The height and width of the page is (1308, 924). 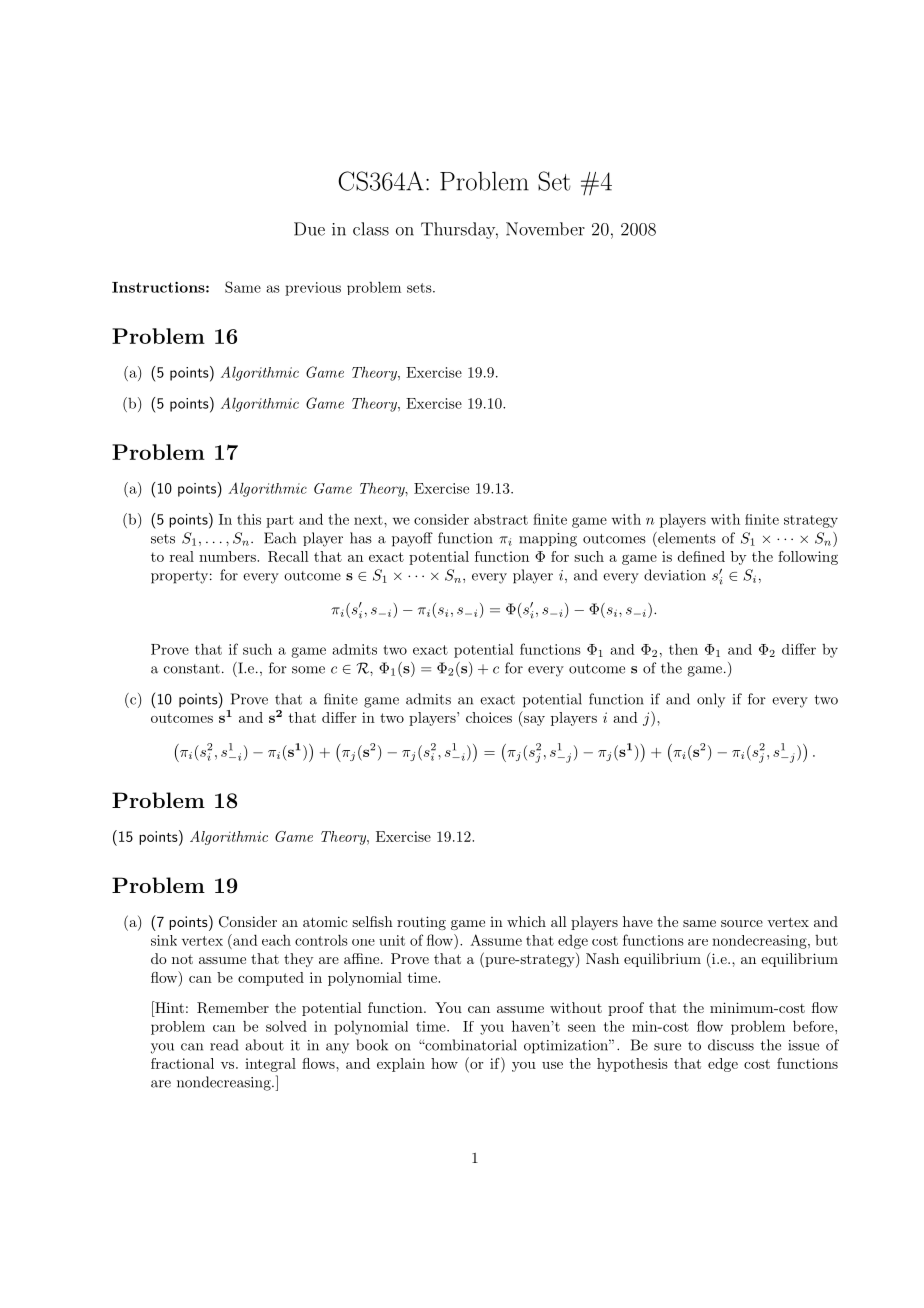 I want to click on mapping, so click(x=548, y=540).
